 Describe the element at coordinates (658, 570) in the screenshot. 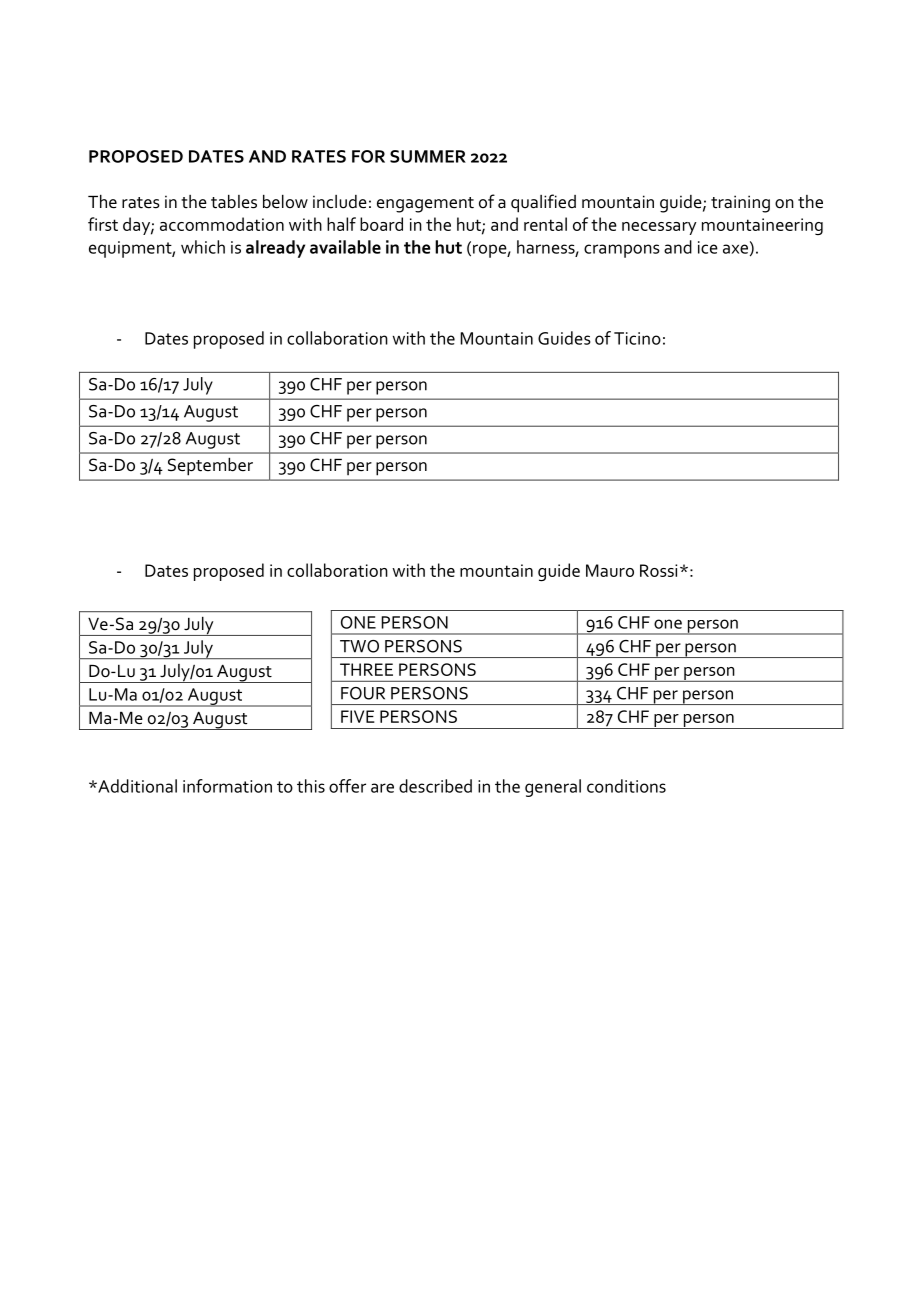

I see `Rossi` at that location.
